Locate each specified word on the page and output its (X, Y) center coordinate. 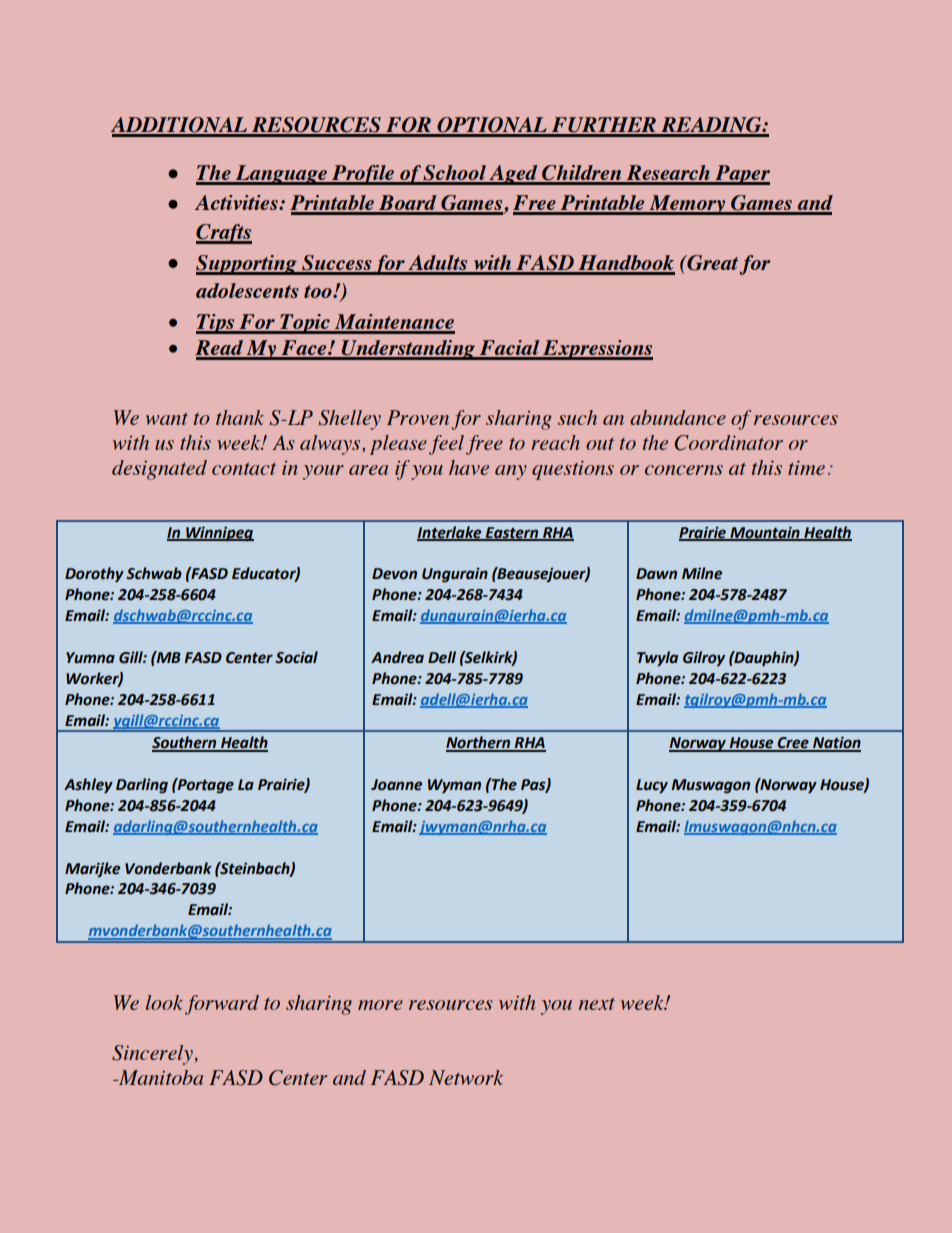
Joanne (396, 785)
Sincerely (152, 1055)
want (167, 418)
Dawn (656, 574)
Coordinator (728, 443)
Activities (237, 202)
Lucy (652, 786)
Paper (741, 175)
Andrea (397, 657)
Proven (418, 417)
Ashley (88, 785)
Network (466, 1077)
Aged (513, 175)
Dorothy (94, 574)
